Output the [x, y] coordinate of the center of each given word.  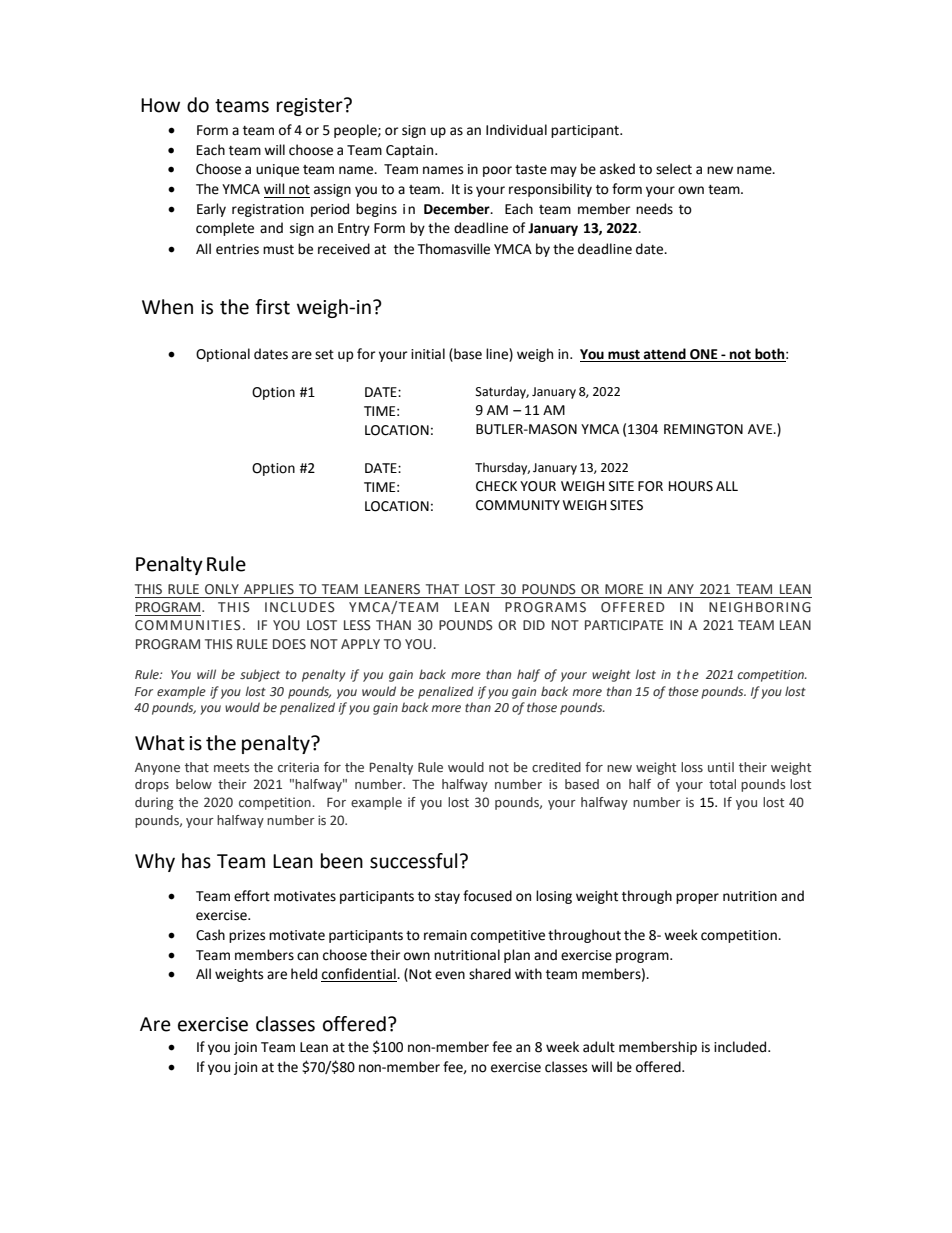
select [674, 169]
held [304, 974]
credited [556, 767]
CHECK [496, 486]
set [324, 355]
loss [692, 767]
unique [277, 170]
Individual [516, 130]
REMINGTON [703, 429]
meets [231, 768]
